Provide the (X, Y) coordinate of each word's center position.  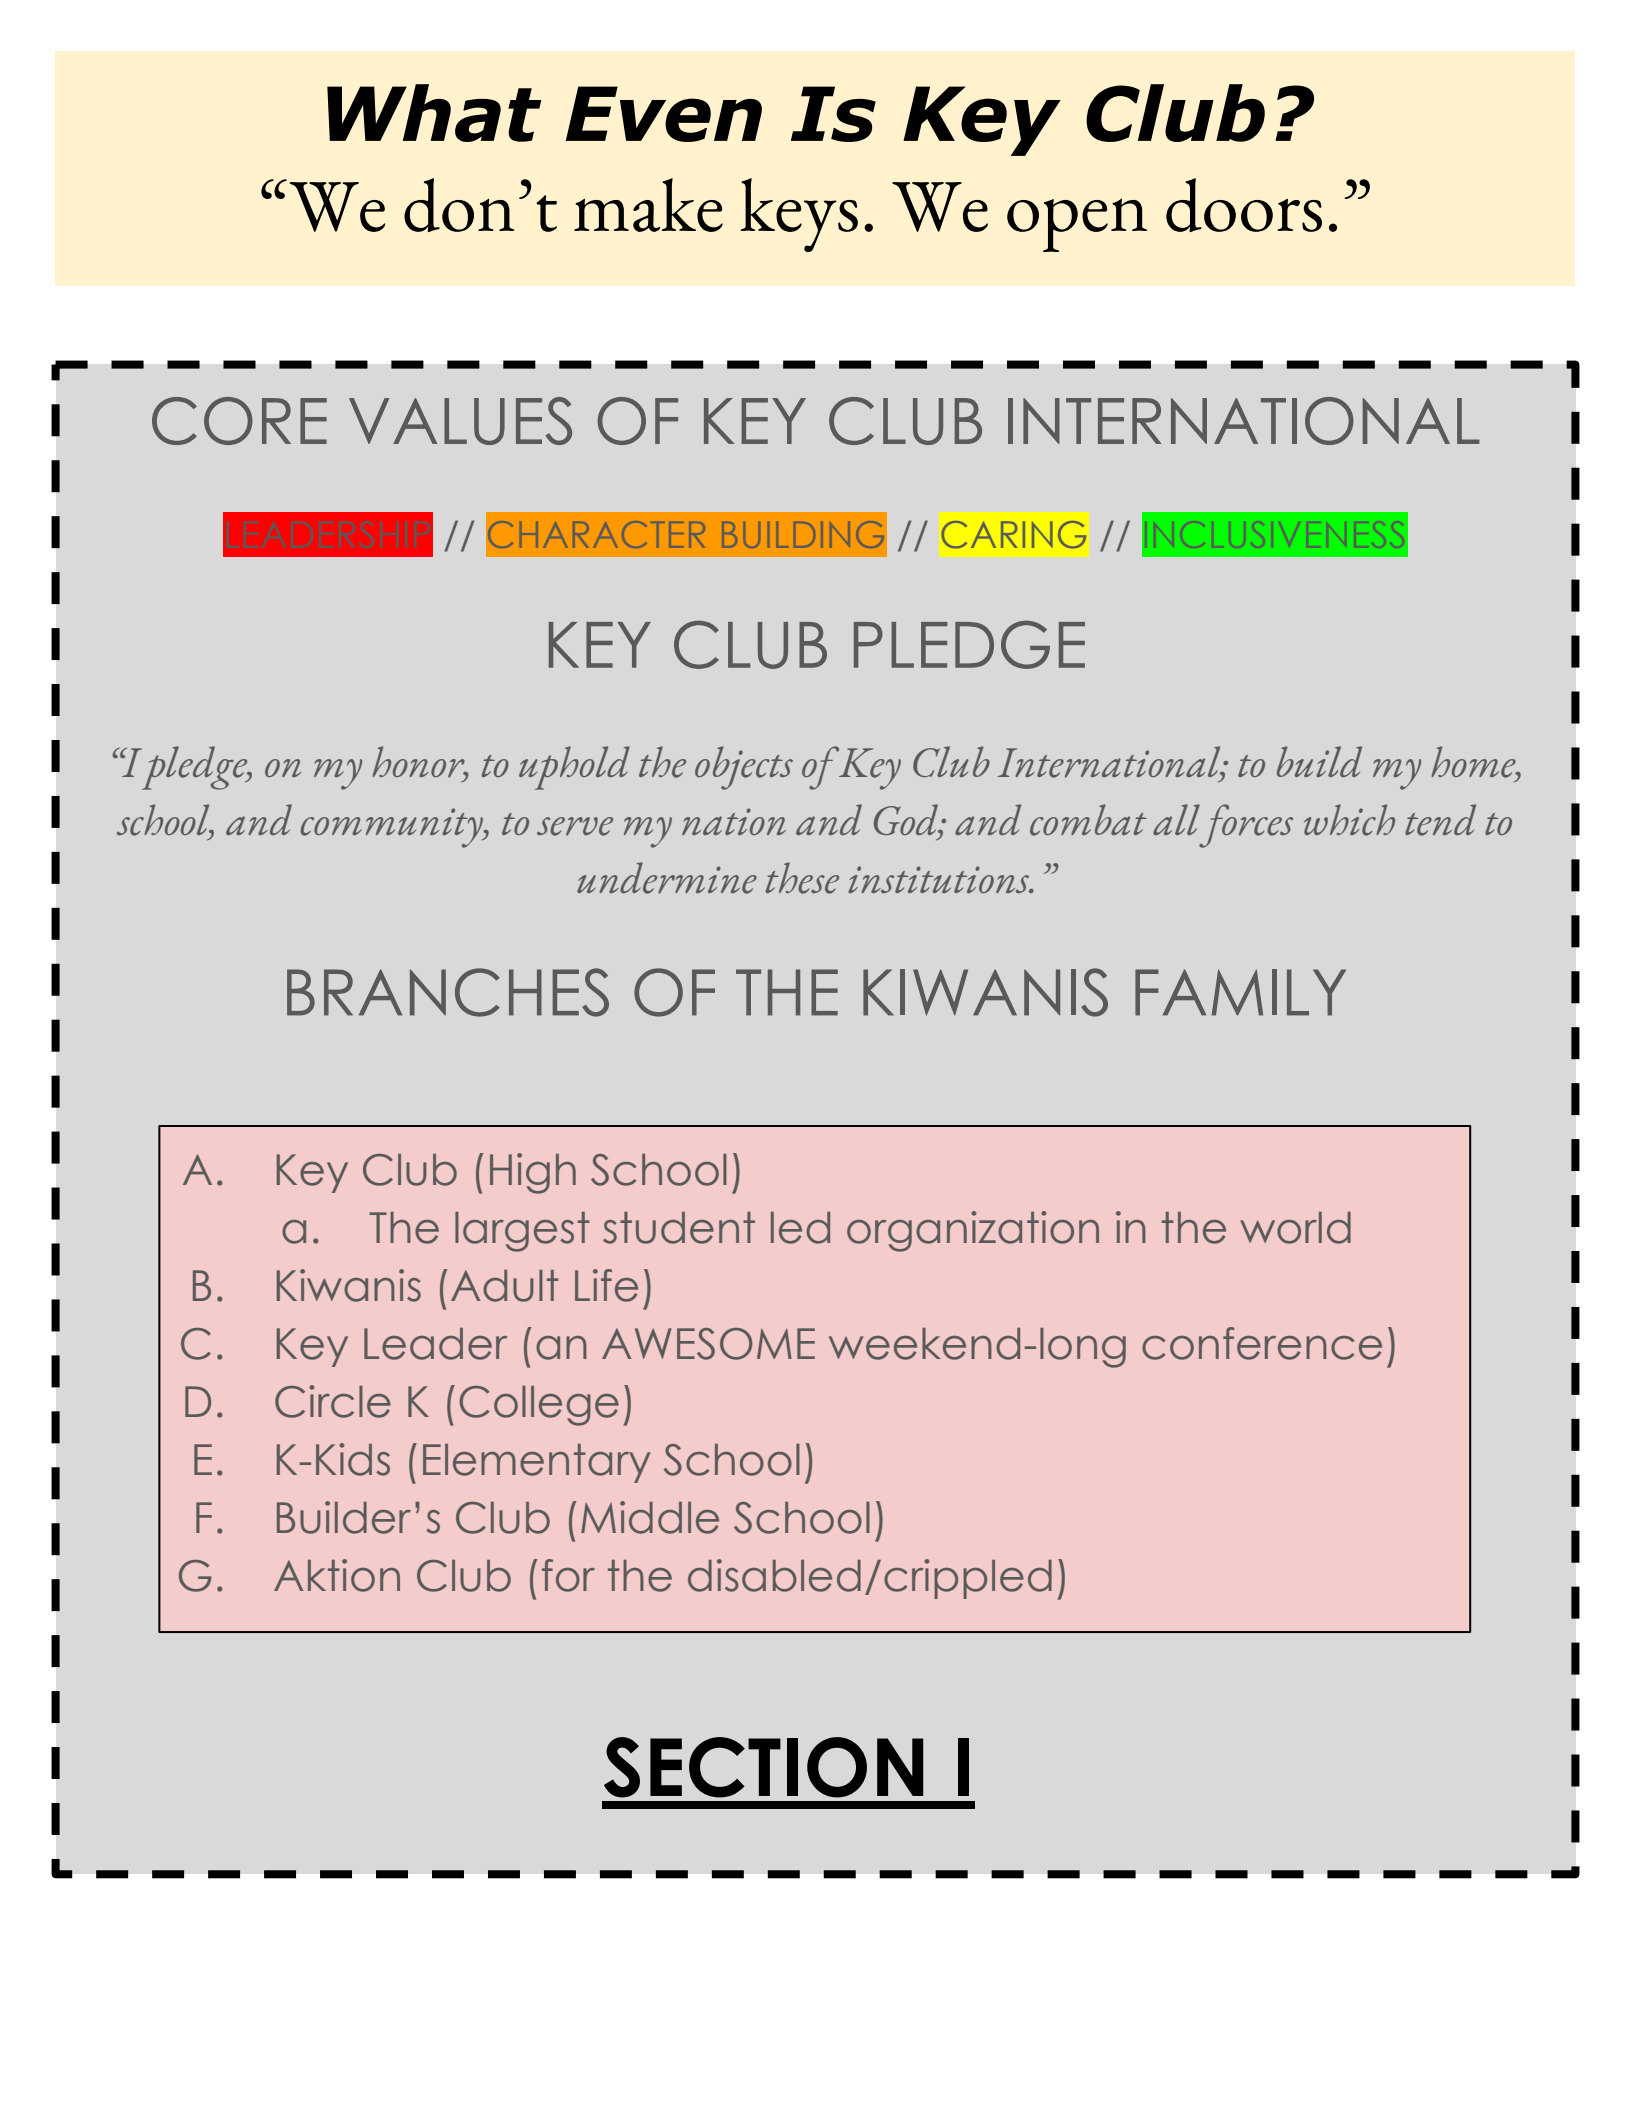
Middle (650, 1517)
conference (1262, 1343)
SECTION (764, 1767)
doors (1244, 205)
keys (799, 215)
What (434, 113)
